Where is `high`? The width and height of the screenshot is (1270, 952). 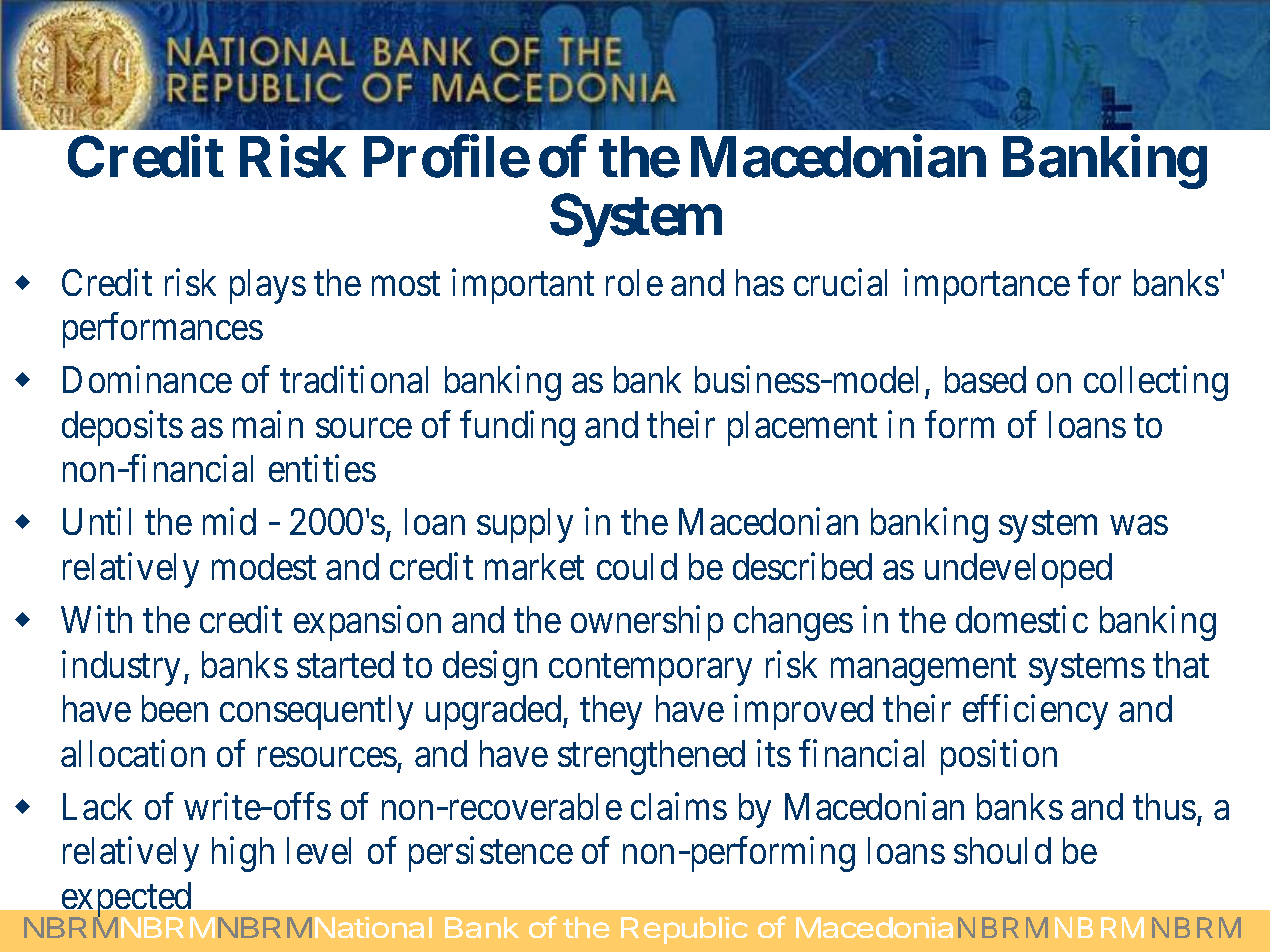 high is located at coordinates (243, 854).
